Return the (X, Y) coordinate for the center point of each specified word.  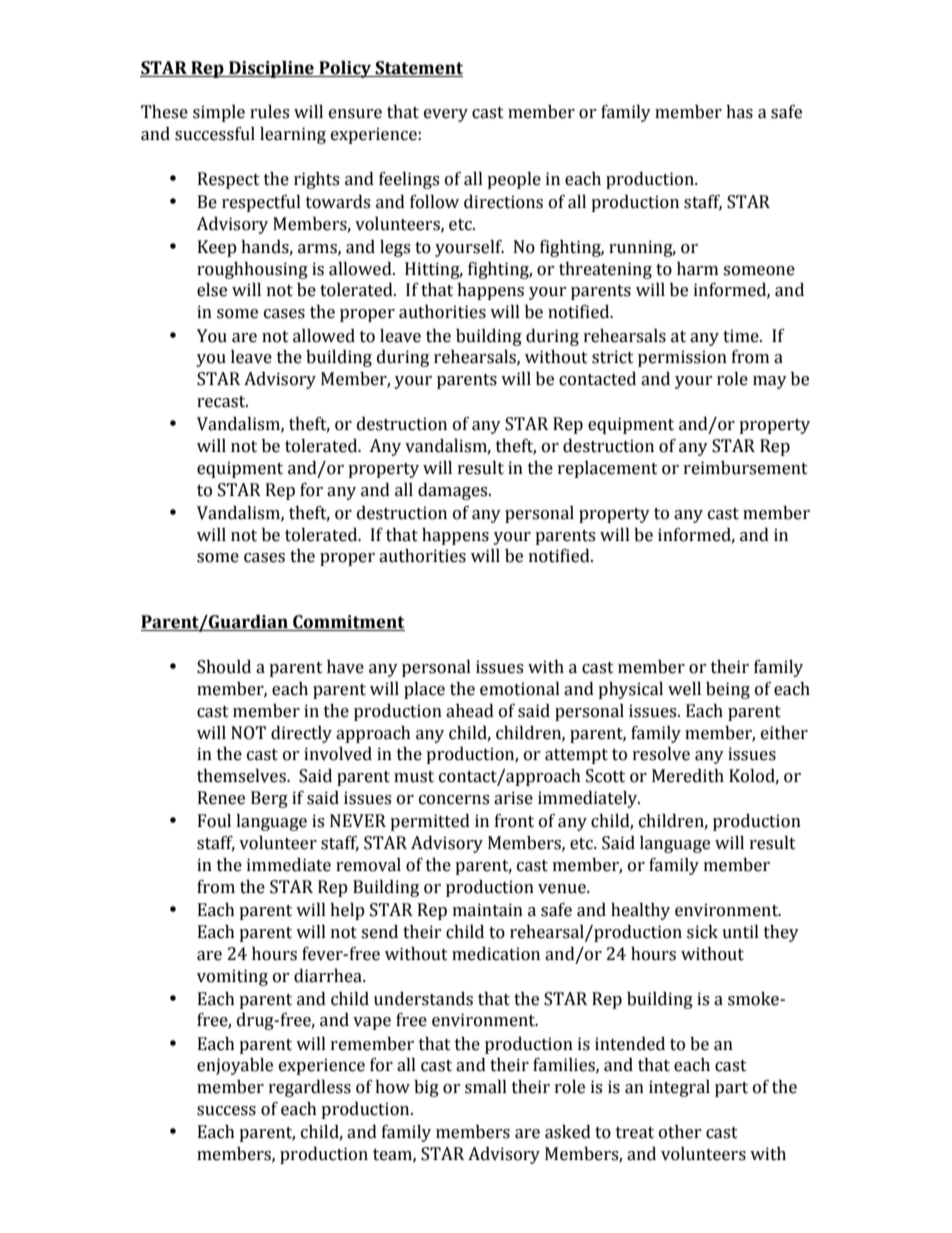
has (739, 112)
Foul (214, 821)
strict (613, 357)
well (684, 689)
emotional (520, 689)
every (446, 115)
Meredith (688, 776)
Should (224, 667)
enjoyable (235, 1066)
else (212, 290)
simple (219, 113)
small (486, 1087)
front (514, 821)
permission (682, 358)
